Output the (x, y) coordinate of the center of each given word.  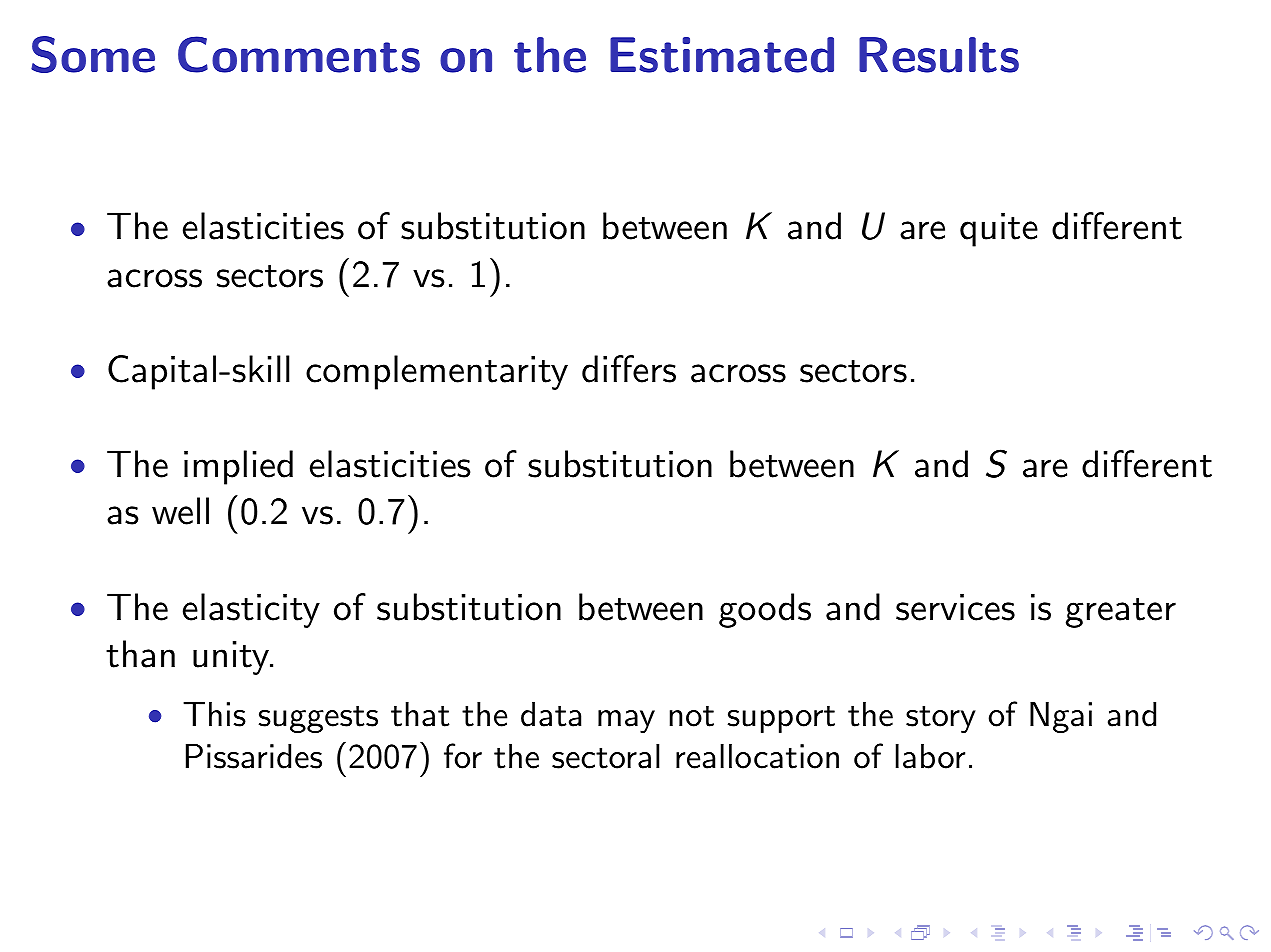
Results (939, 55)
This (214, 714)
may (626, 721)
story (941, 719)
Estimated (722, 55)
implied (238, 467)
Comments (299, 54)
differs (629, 369)
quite (999, 230)
